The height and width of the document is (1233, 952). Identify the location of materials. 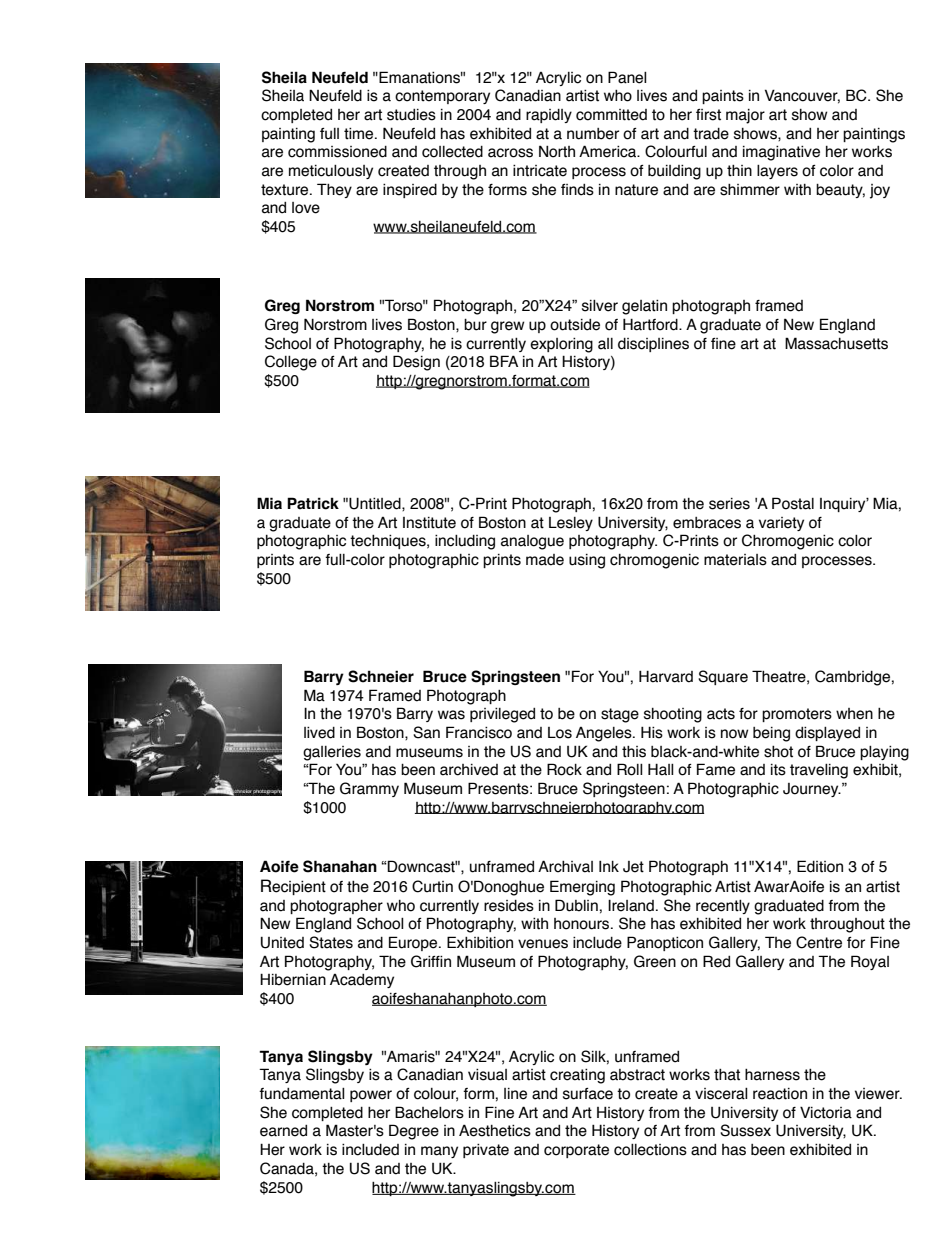
(735, 560).
